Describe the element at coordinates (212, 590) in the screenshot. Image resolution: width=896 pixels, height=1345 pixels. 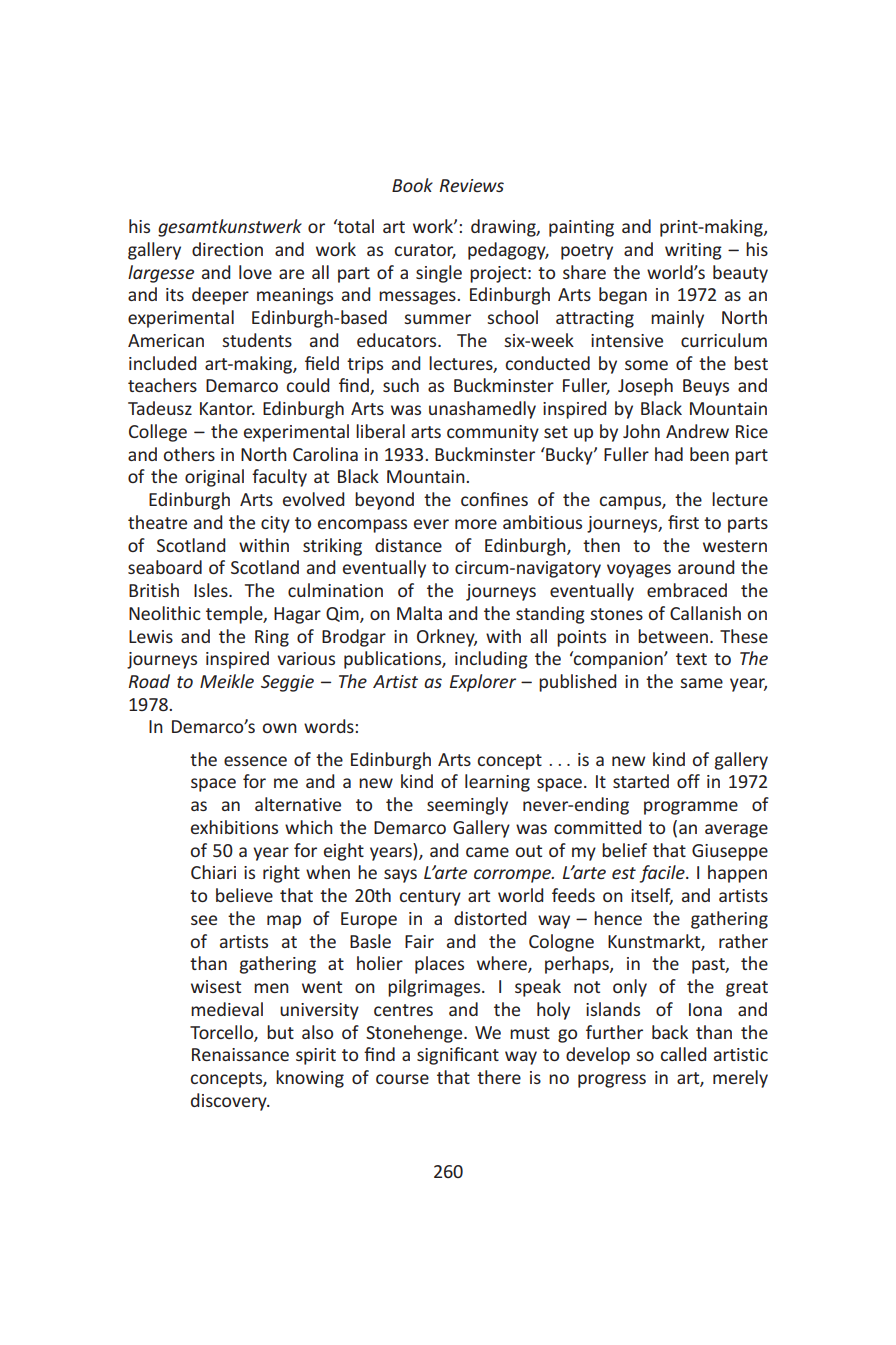
I see `Isles` at that location.
